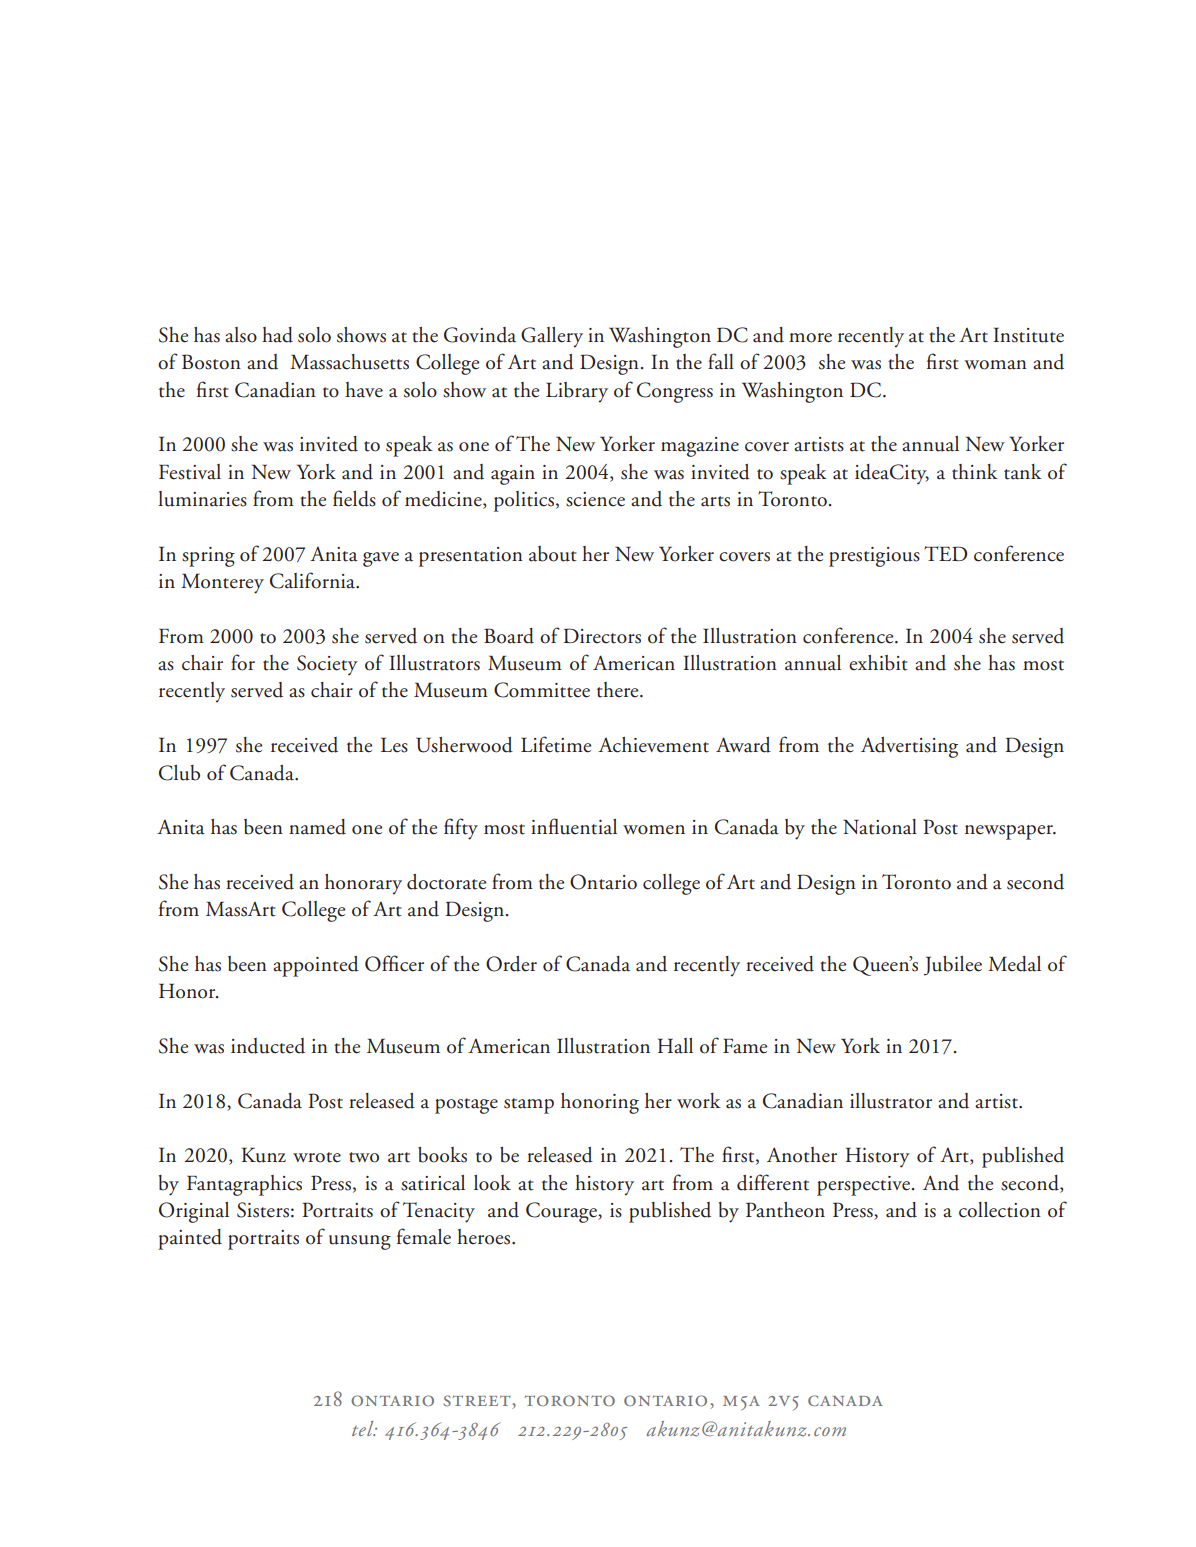  I want to click on street, so click(478, 1402).
